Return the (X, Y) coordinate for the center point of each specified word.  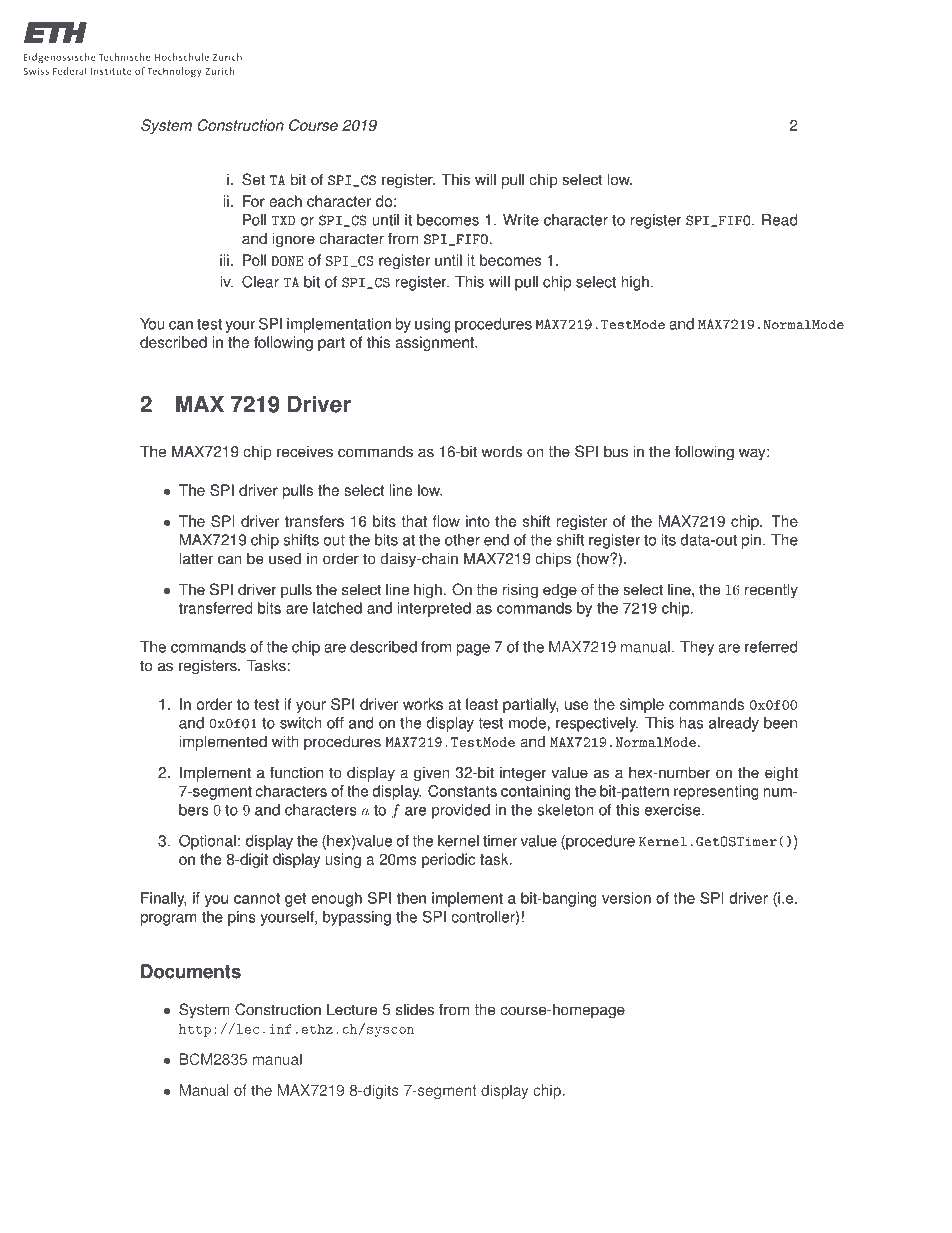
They (697, 648)
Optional (207, 842)
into (478, 521)
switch (301, 723)
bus (616, 451)
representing (716, 792)
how (596, 558)
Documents (191, 971)
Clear (260, 281)
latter (196, 558)
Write (521, 220)
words (501, 451)
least (482, 704)
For (254, 201)
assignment (435, 343)
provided (461, 811)
